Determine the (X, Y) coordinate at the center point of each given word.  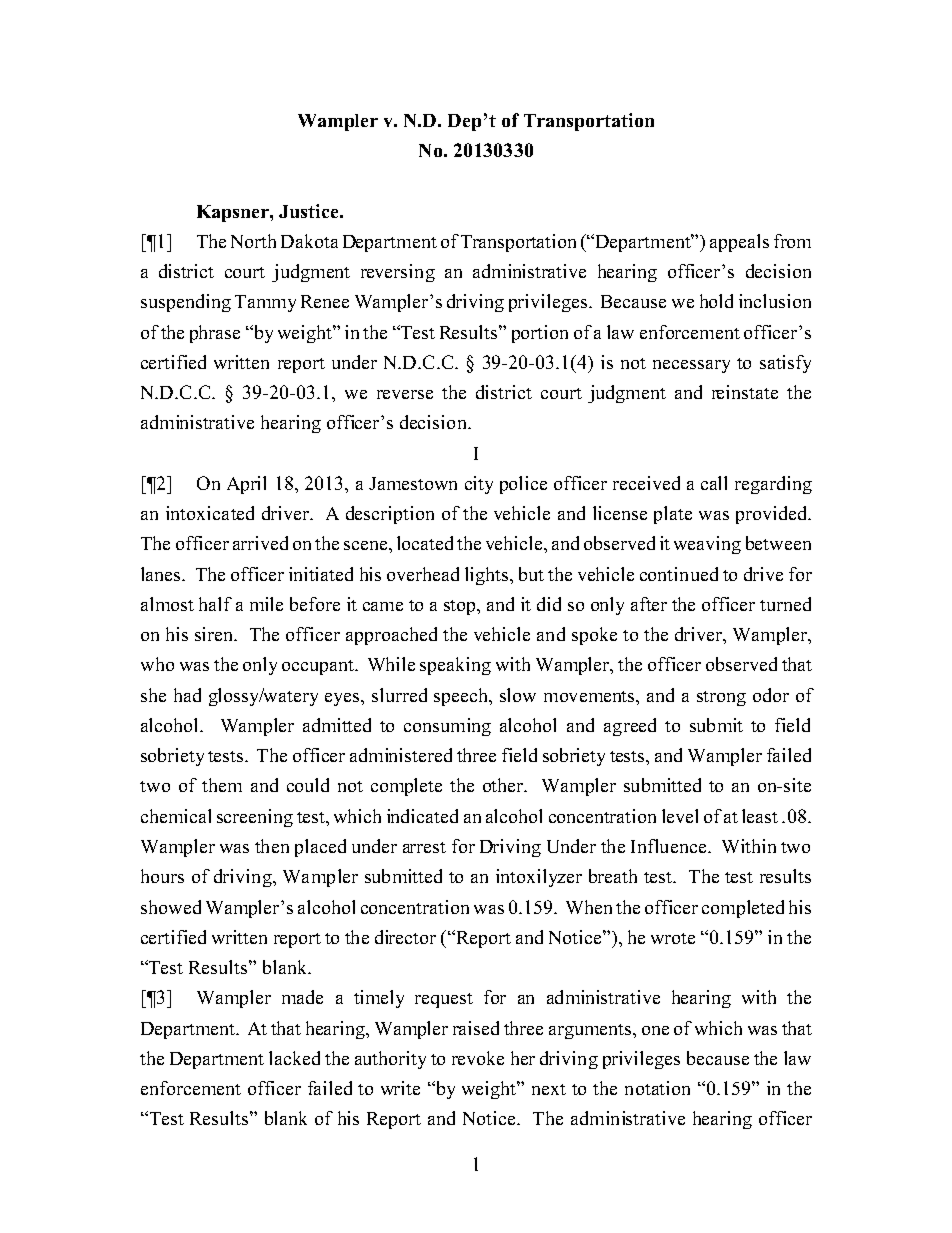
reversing (398, 273)
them (222, 785)
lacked (294, 1058)
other (504, 785)
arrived (260, 543)
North (253, 241)
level (680, 816)
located (425, 543)
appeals (739, 243)
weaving (707, 545)
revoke (478, 1058)
